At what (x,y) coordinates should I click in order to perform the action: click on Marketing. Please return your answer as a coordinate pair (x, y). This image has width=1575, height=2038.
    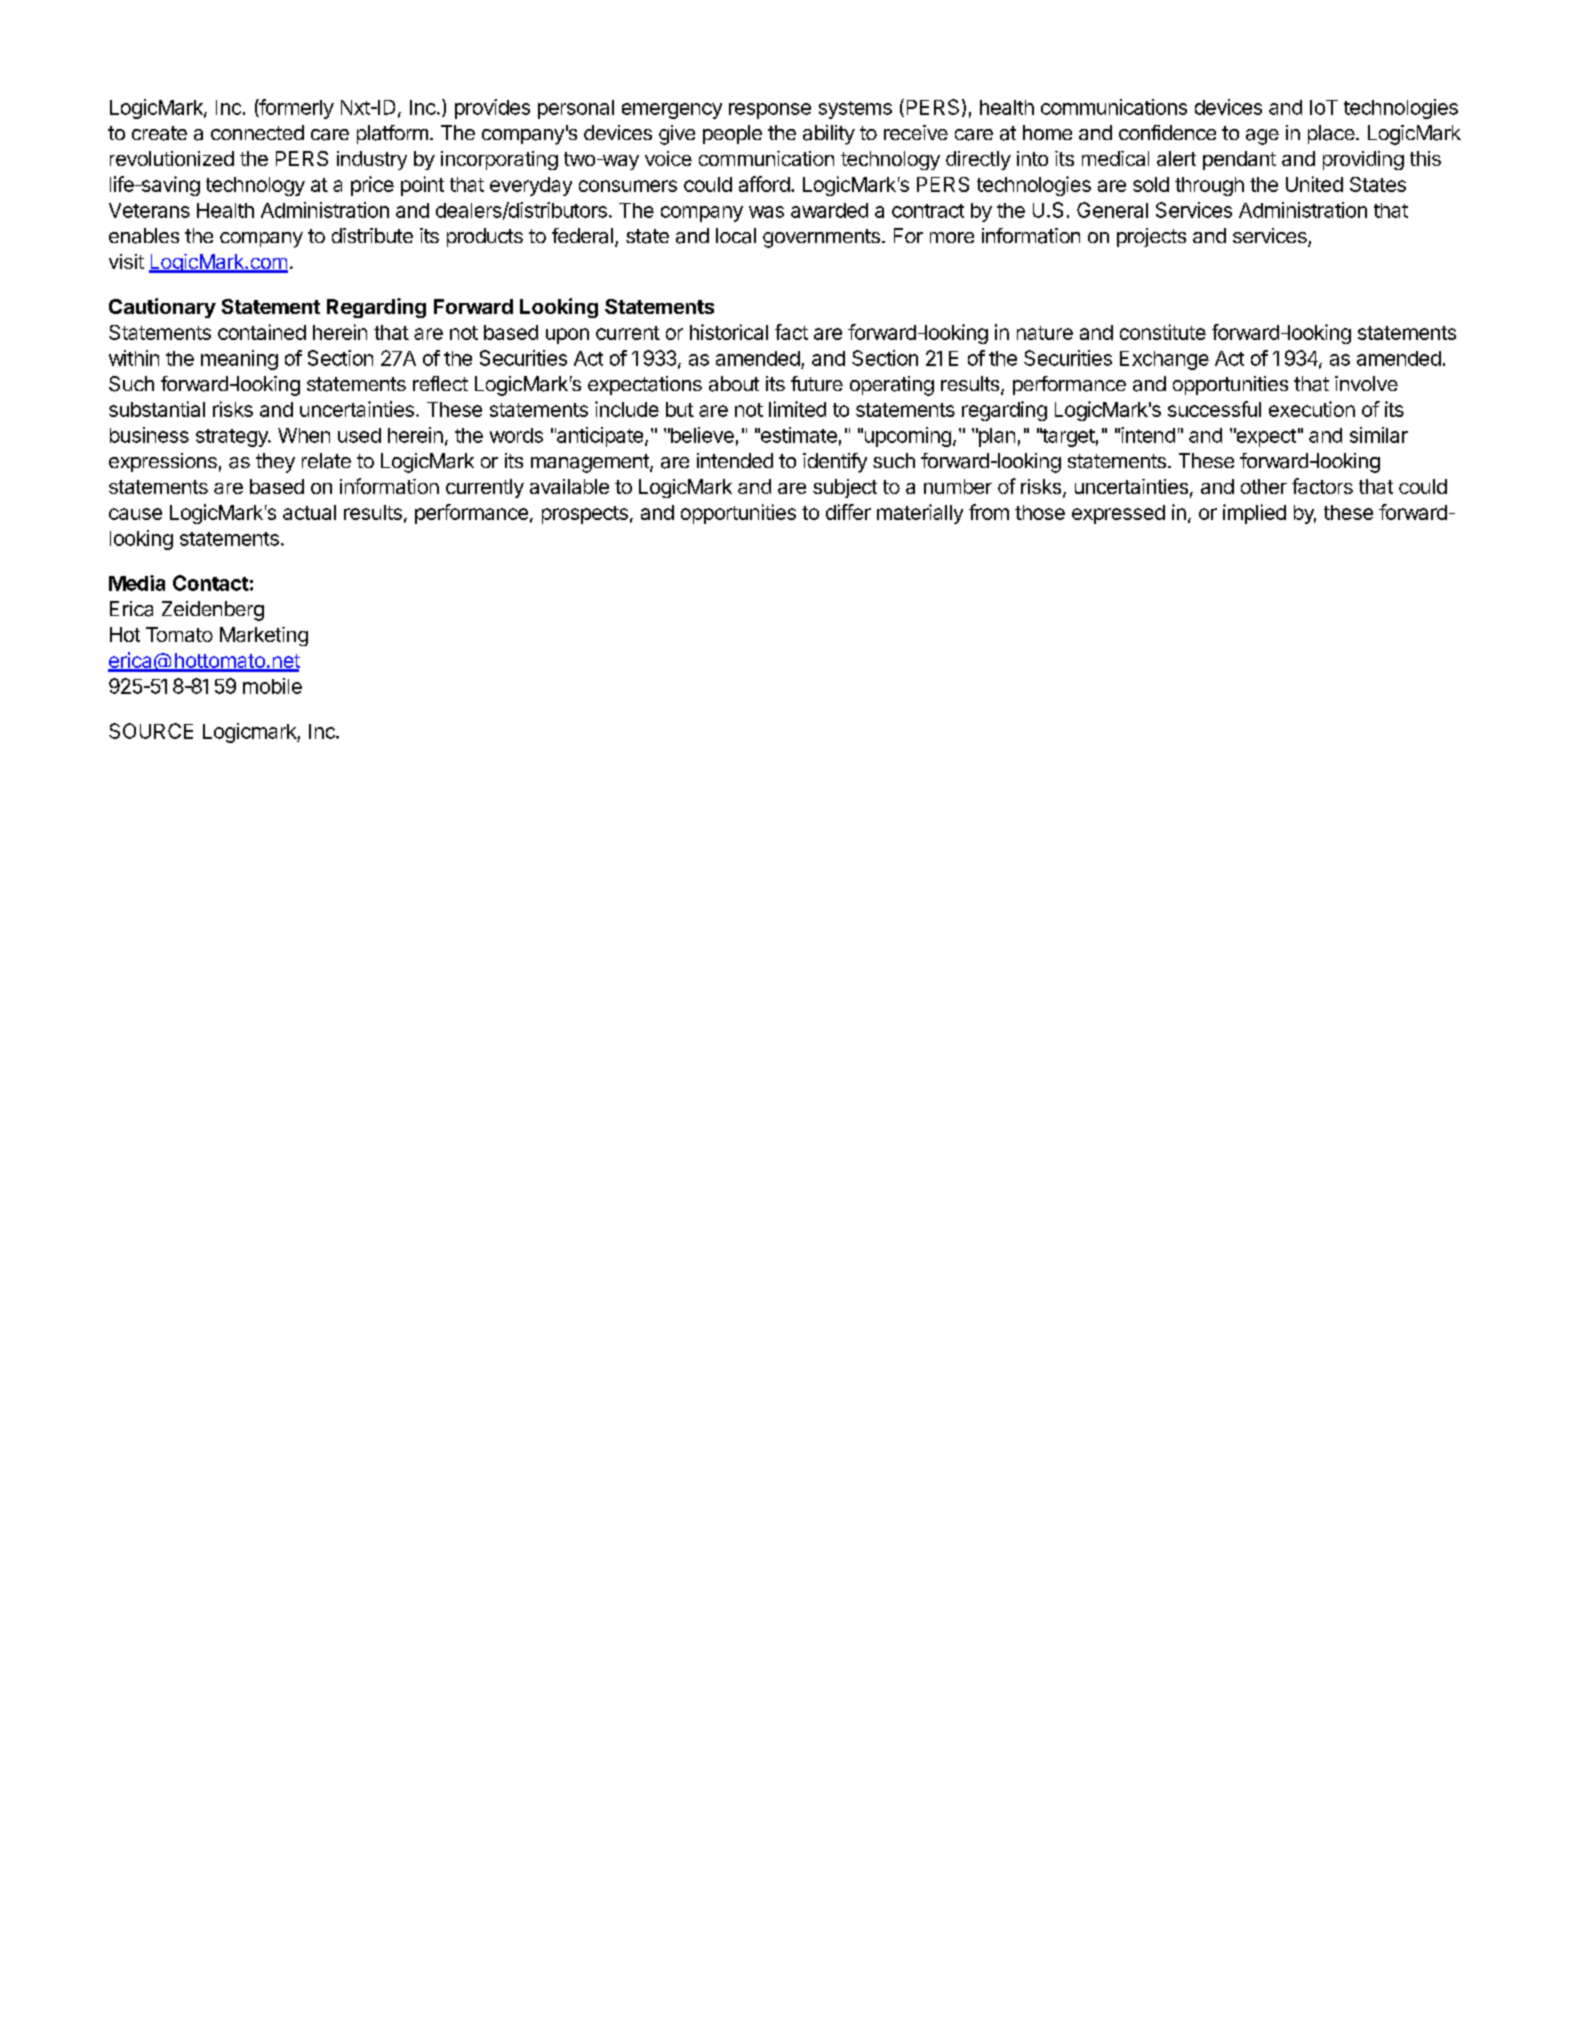
    Looking at the image, I should click on (264, 636).
